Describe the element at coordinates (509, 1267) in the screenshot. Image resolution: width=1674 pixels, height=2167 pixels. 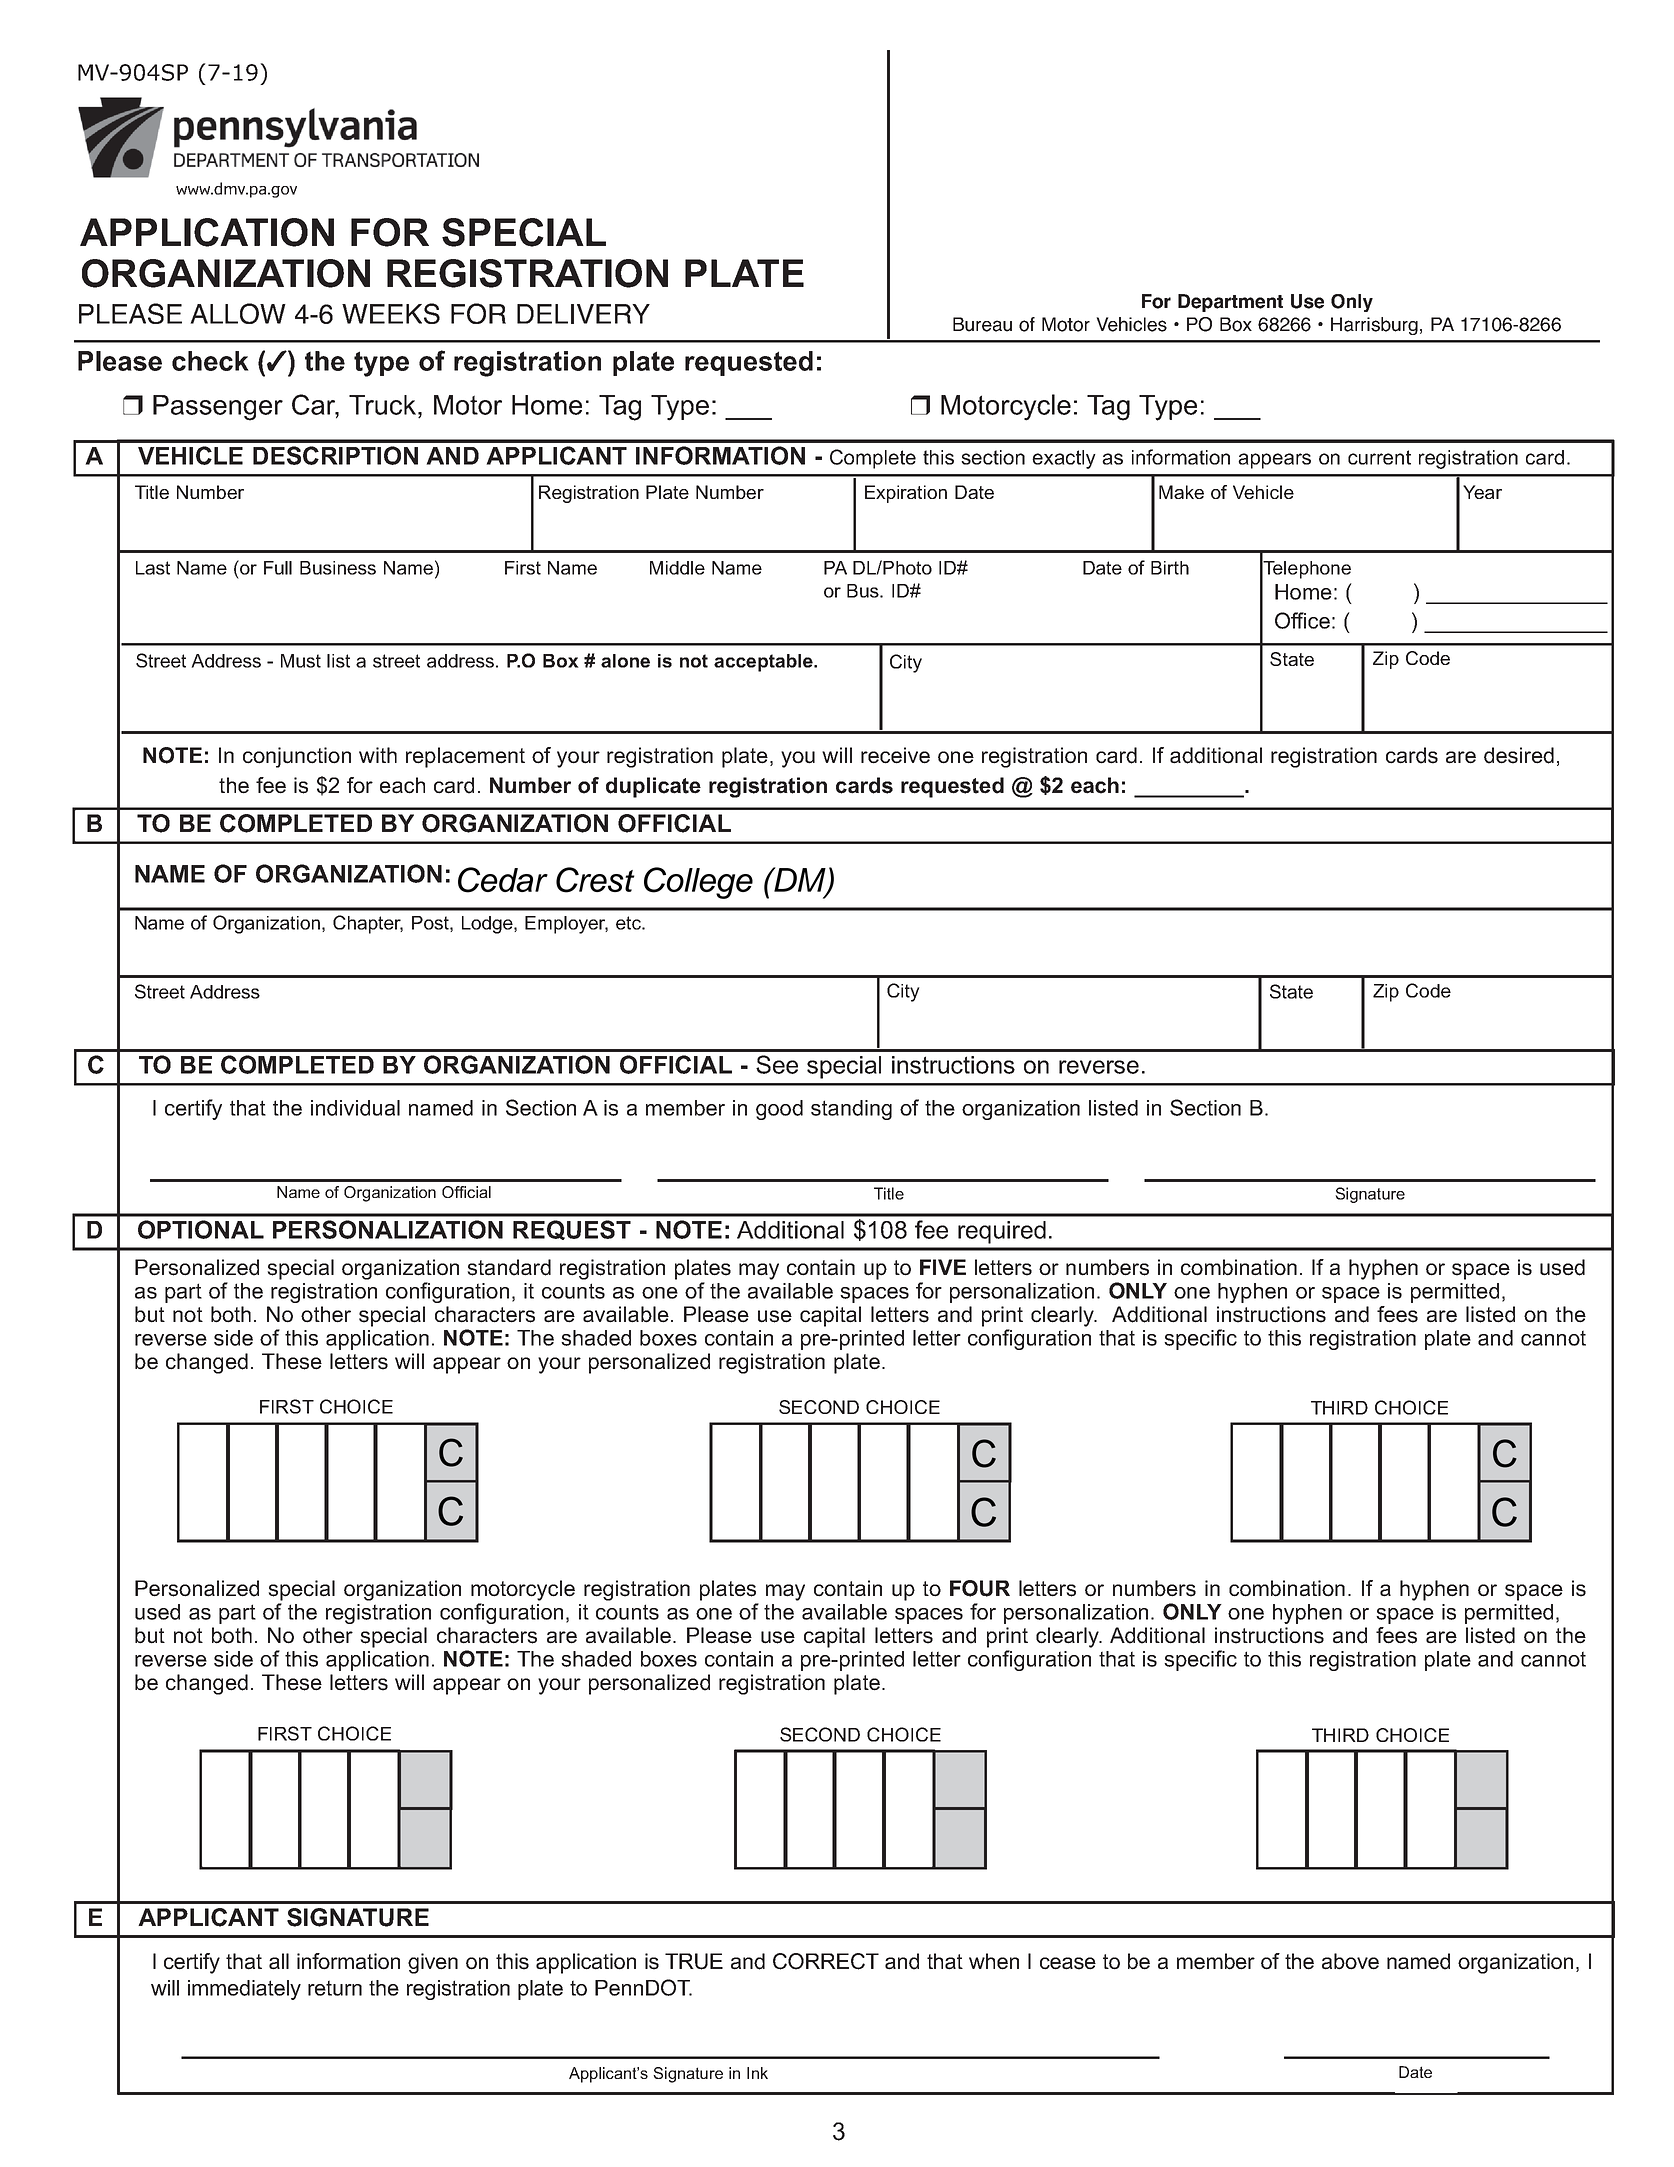
I see `standard` at that location.
